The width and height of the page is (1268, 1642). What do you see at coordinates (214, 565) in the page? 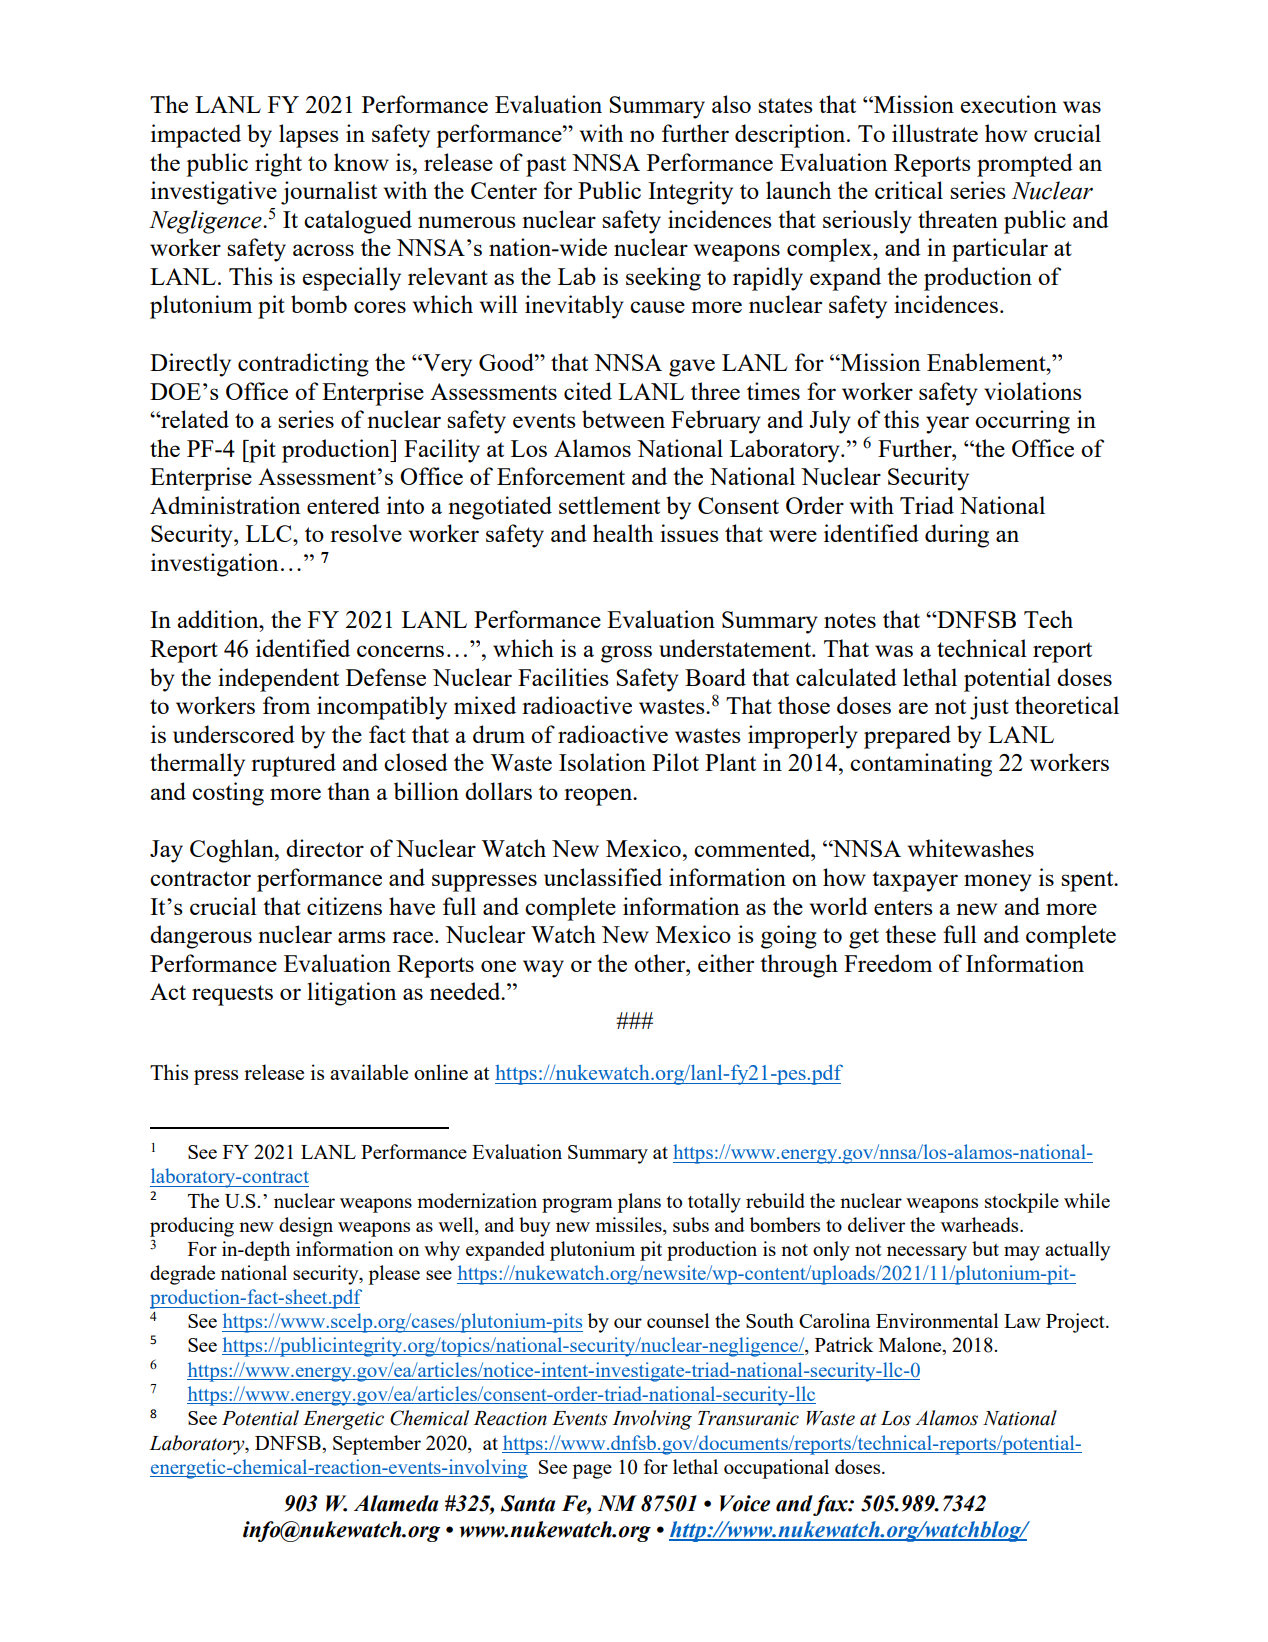
I see `investigation` at bounding box center [214, 565].
